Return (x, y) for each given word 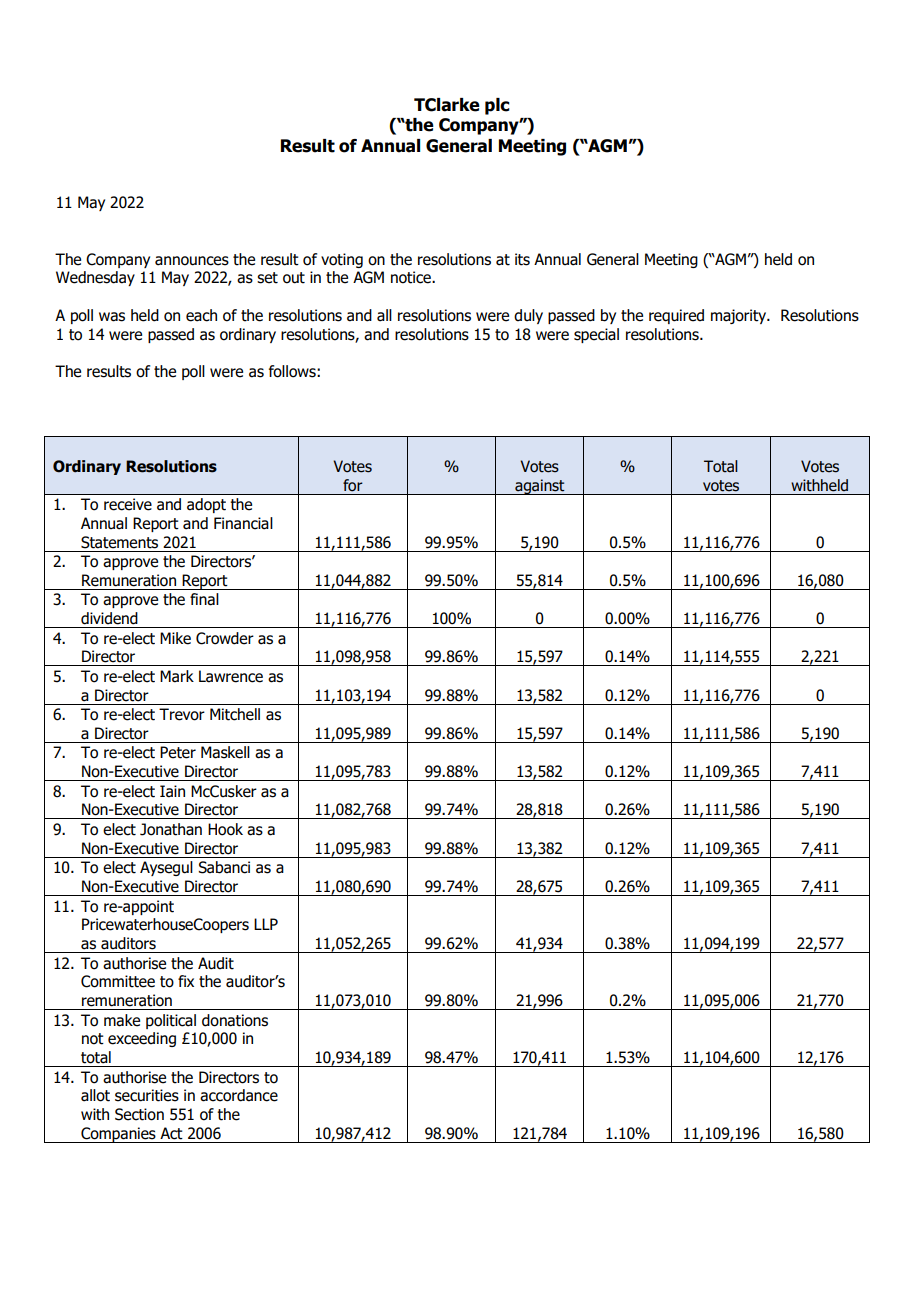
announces (192, 261)
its (522, 259)
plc (497, 106)
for (353, 485)
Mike (175, 638)
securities (147, 1095)
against (540, 487)
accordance (239, 1095)
